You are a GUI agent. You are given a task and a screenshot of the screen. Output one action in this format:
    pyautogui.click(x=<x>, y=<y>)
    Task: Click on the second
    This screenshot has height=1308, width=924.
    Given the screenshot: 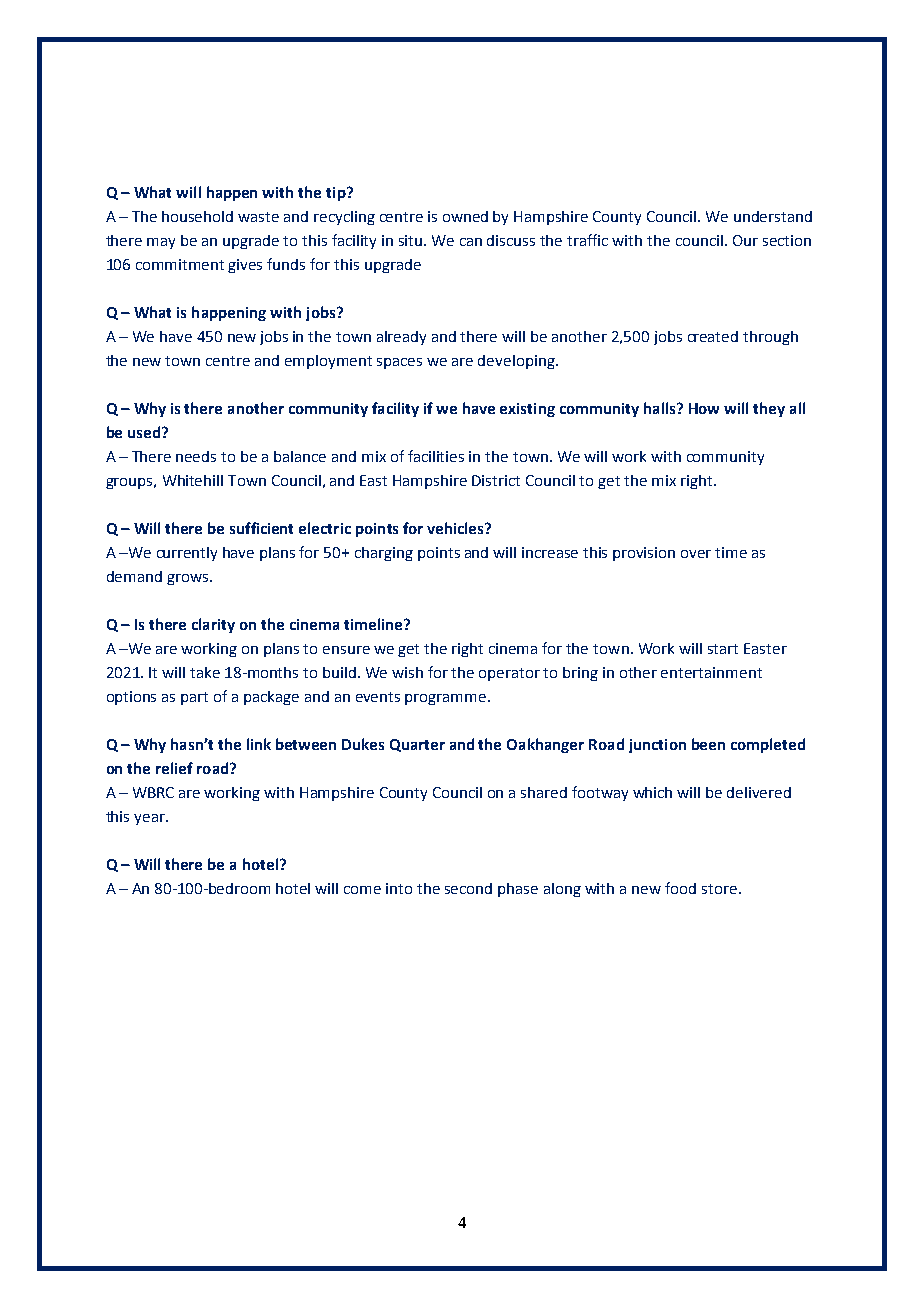 What is the action you would take?
    pyautogui.click(x=468, y=888)
